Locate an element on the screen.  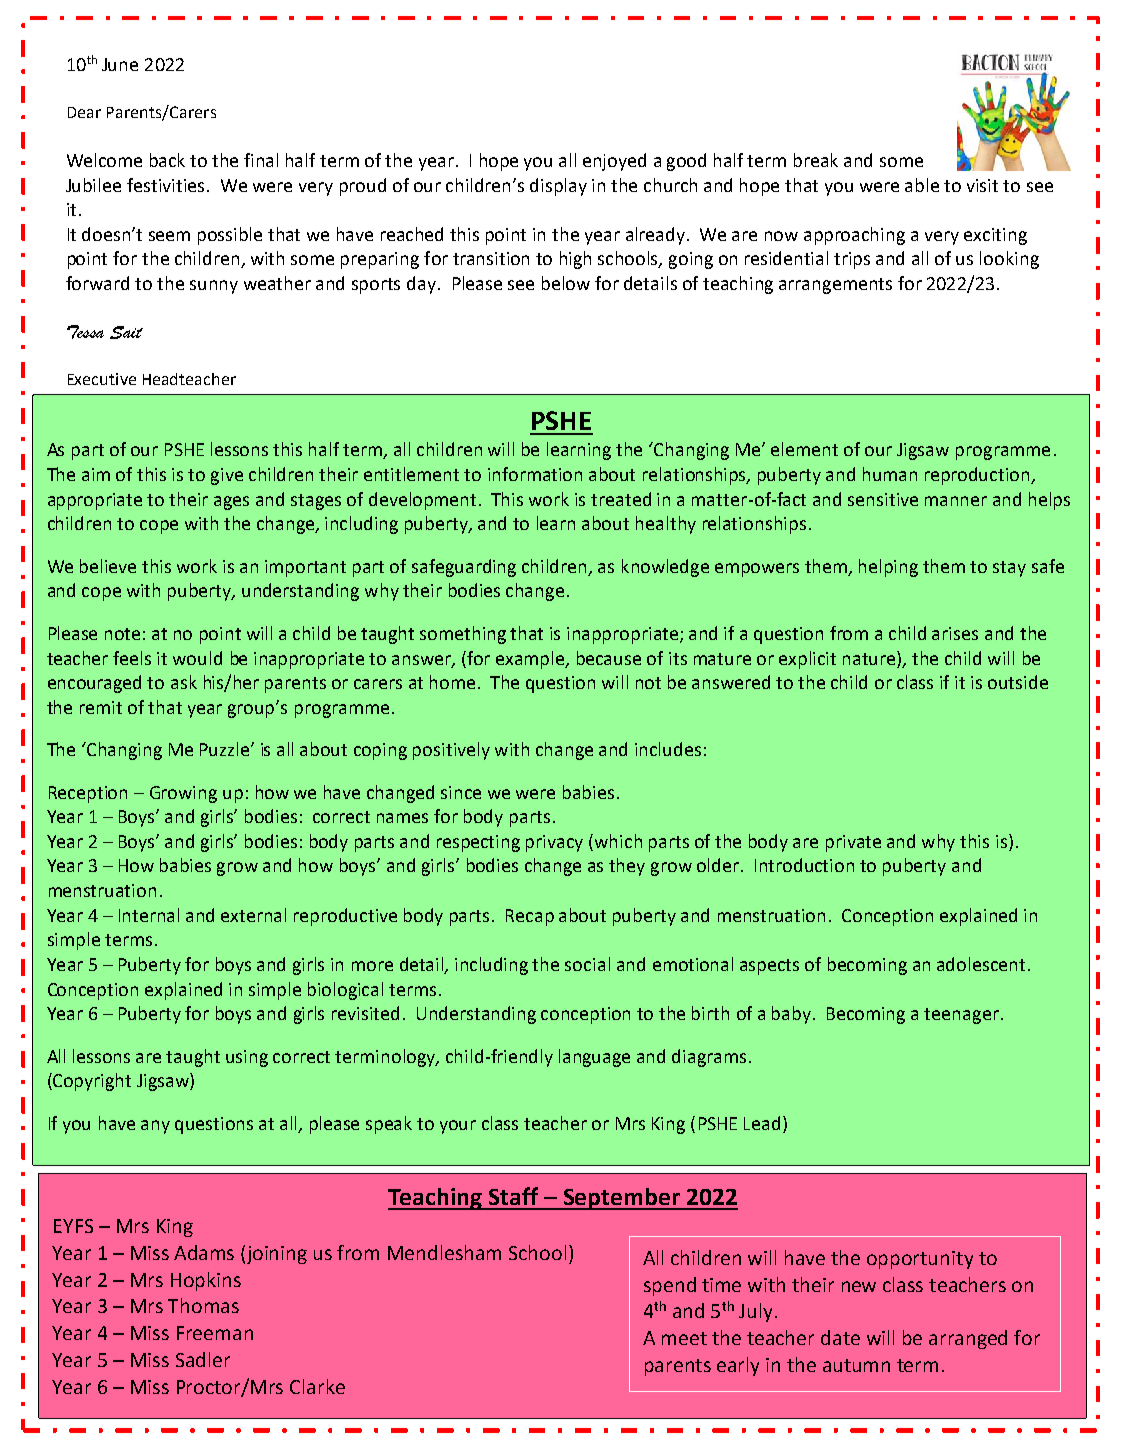
back is located at coordinates (167, 160).
